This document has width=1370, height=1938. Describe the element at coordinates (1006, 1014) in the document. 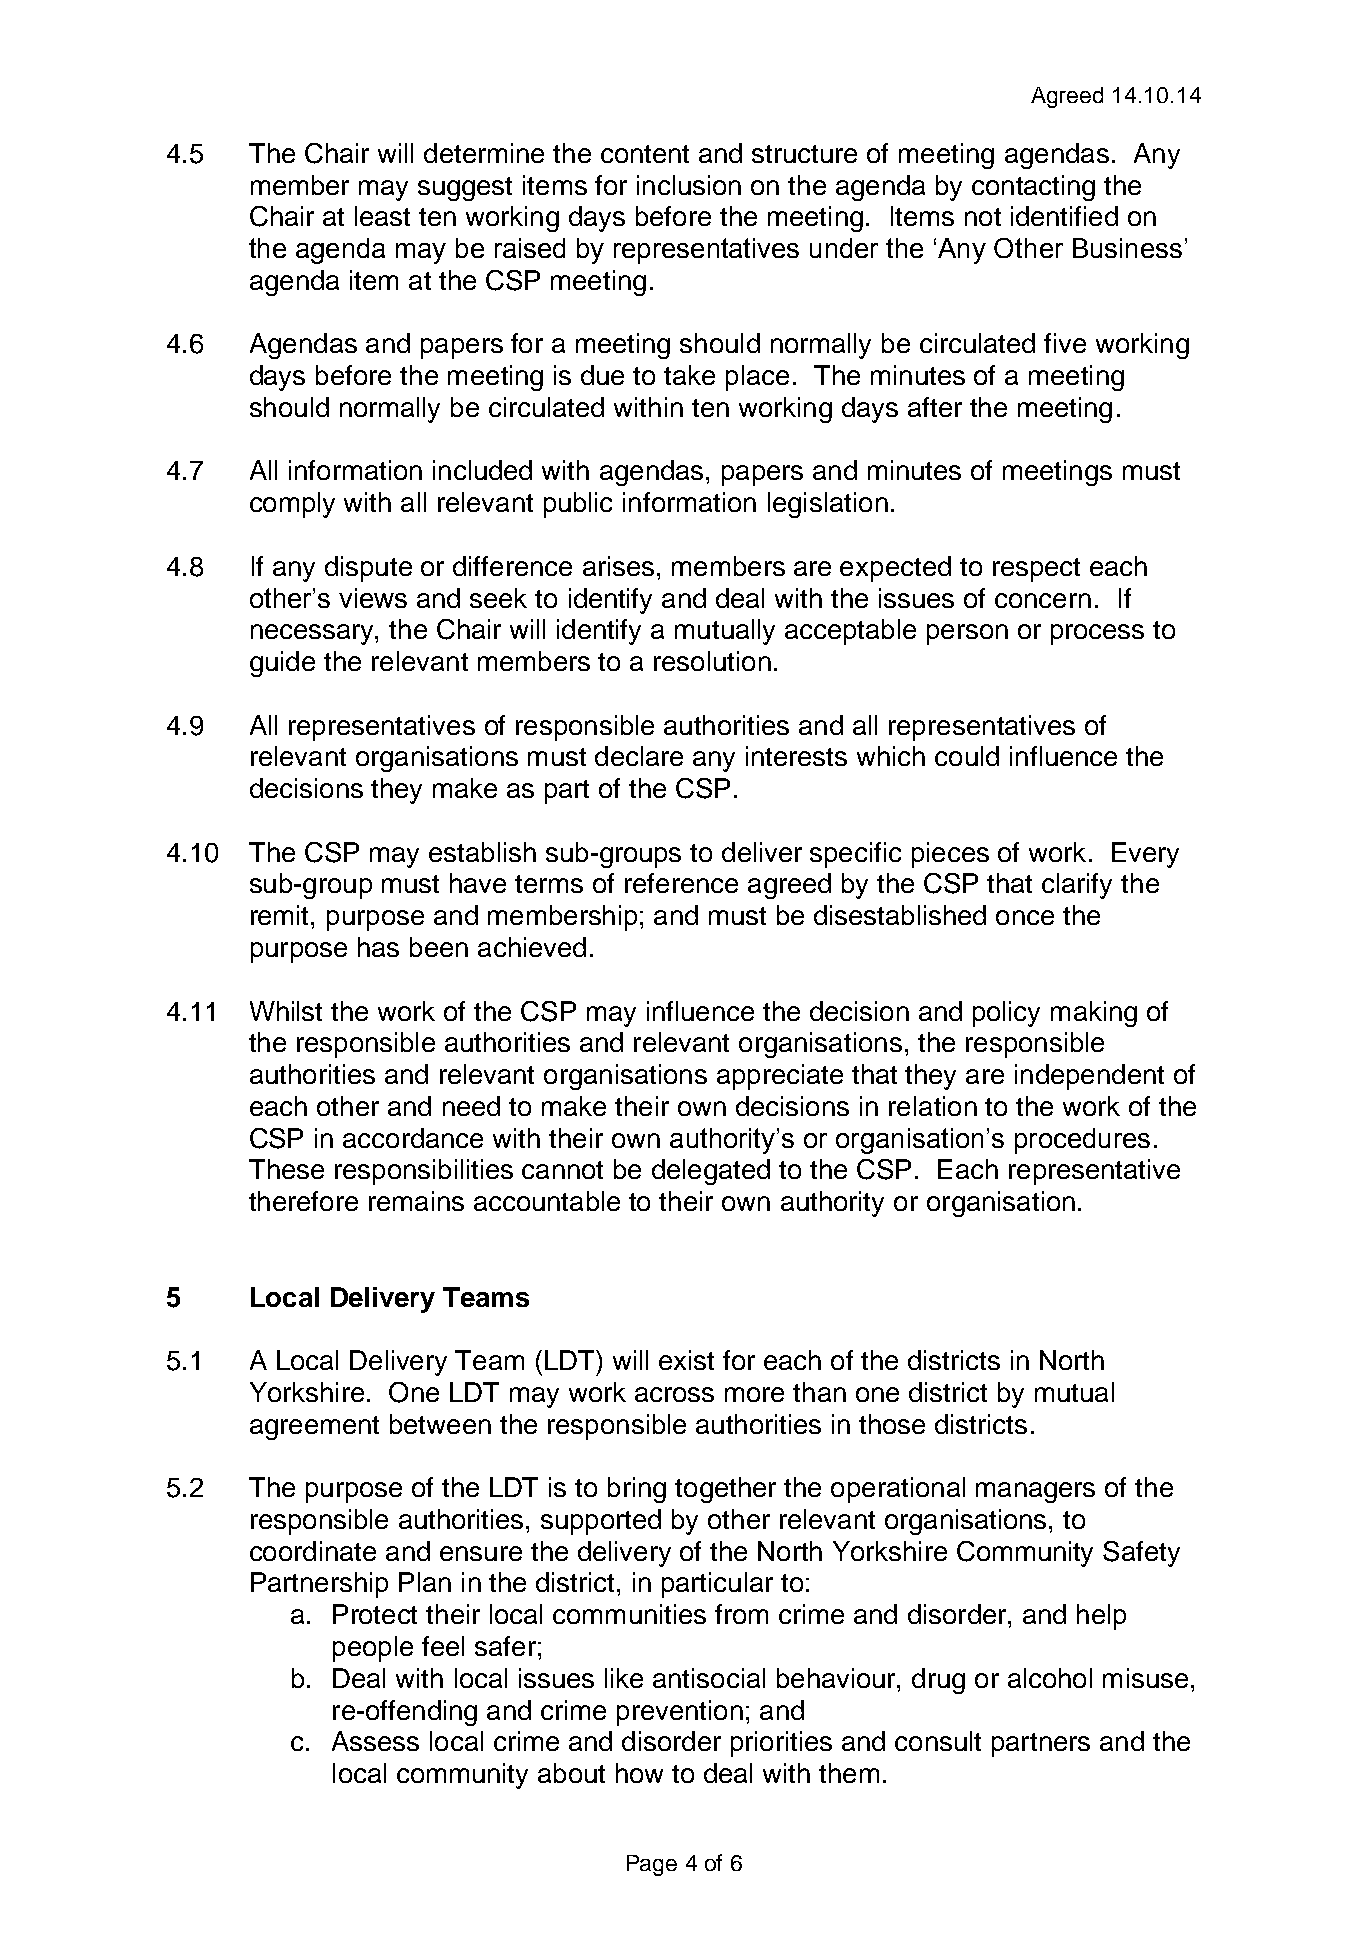

I see `policy` at that location.
